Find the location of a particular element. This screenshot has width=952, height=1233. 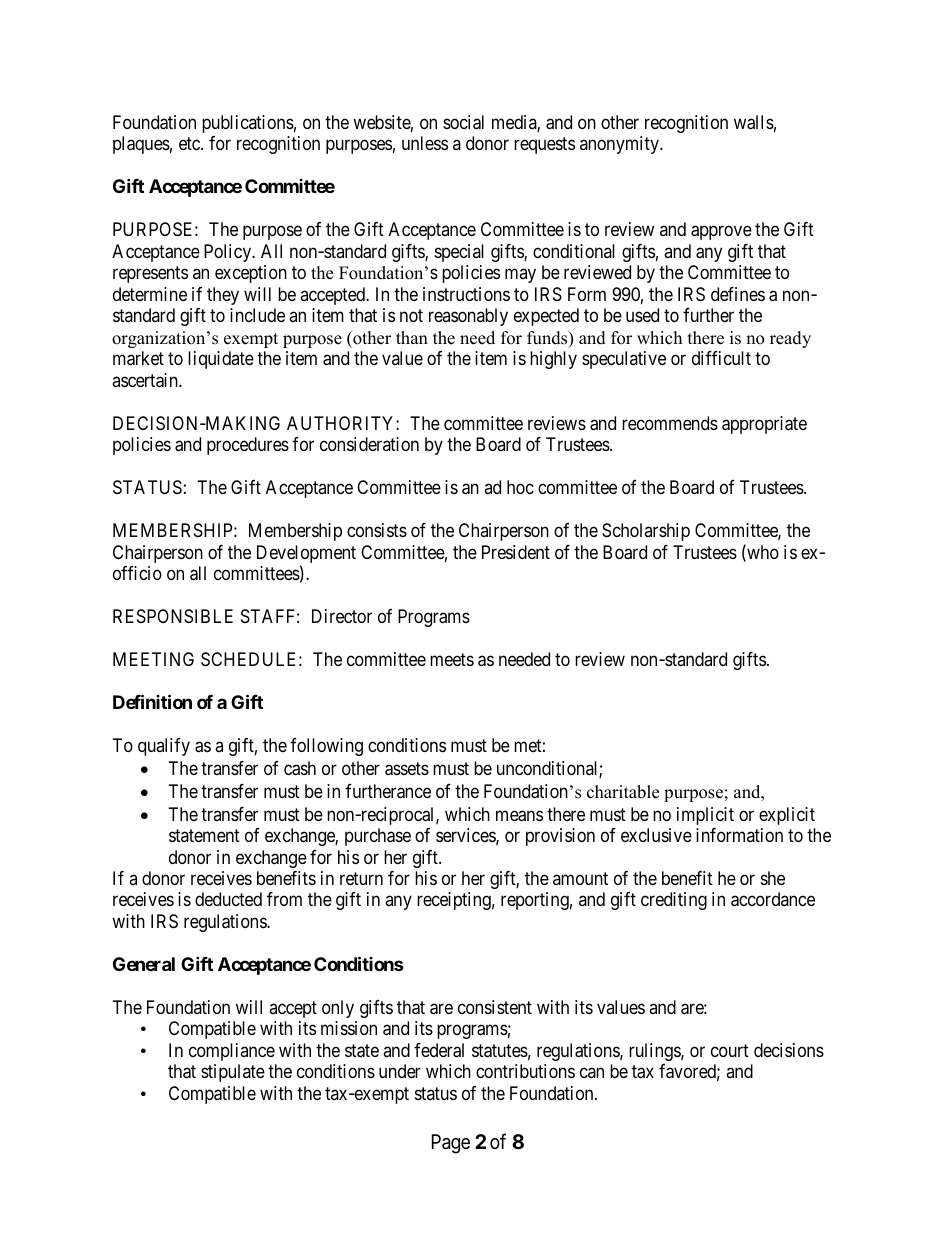

anonymity is located at coordinates (621, 145).
